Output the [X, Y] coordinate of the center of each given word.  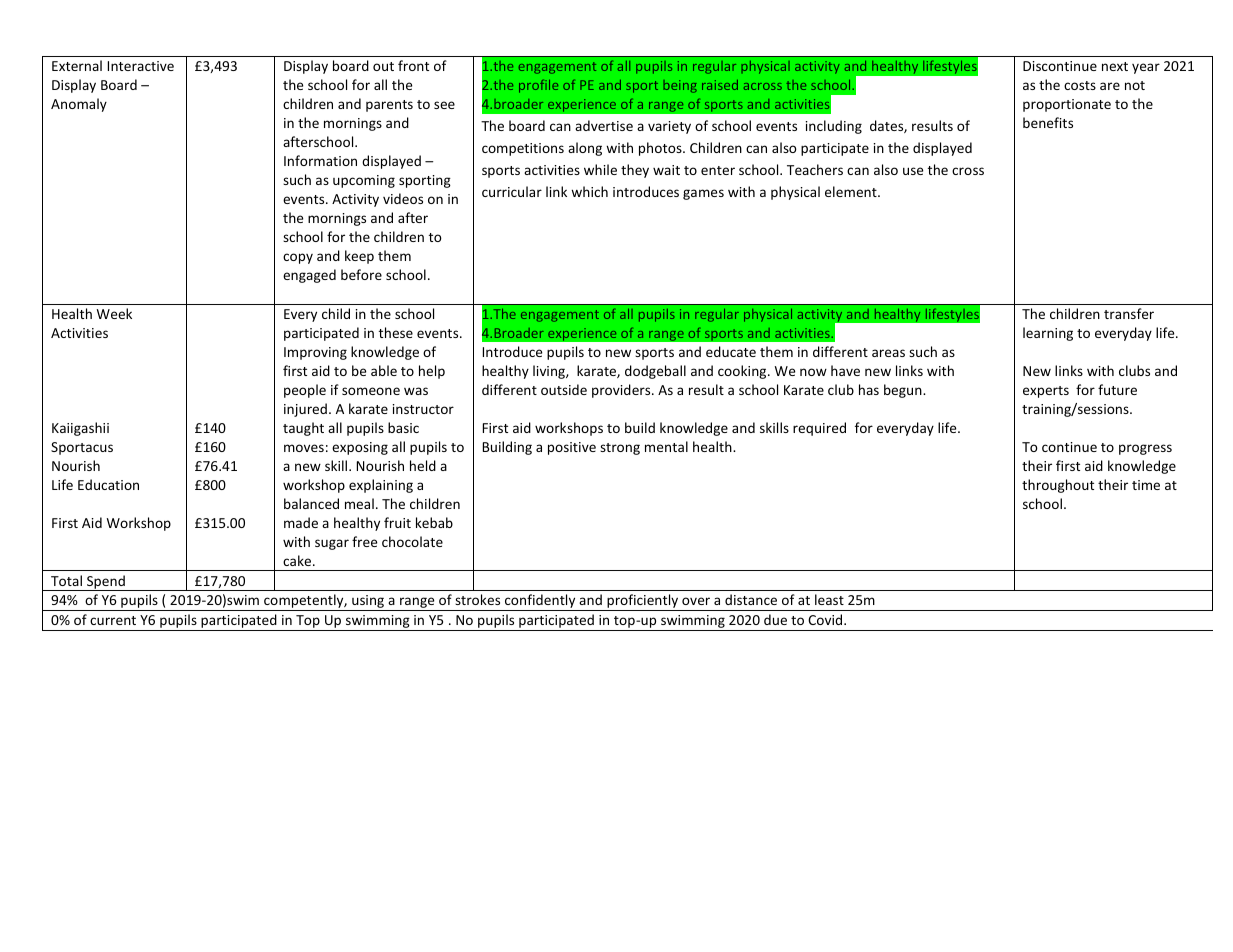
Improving [315, 353]
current [113, 620]
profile [538, 86]
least [829, 599]
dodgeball [655, 372]
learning [1048, 334]
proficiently [643, 602]
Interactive [141, 66]
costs [1080, 85]
